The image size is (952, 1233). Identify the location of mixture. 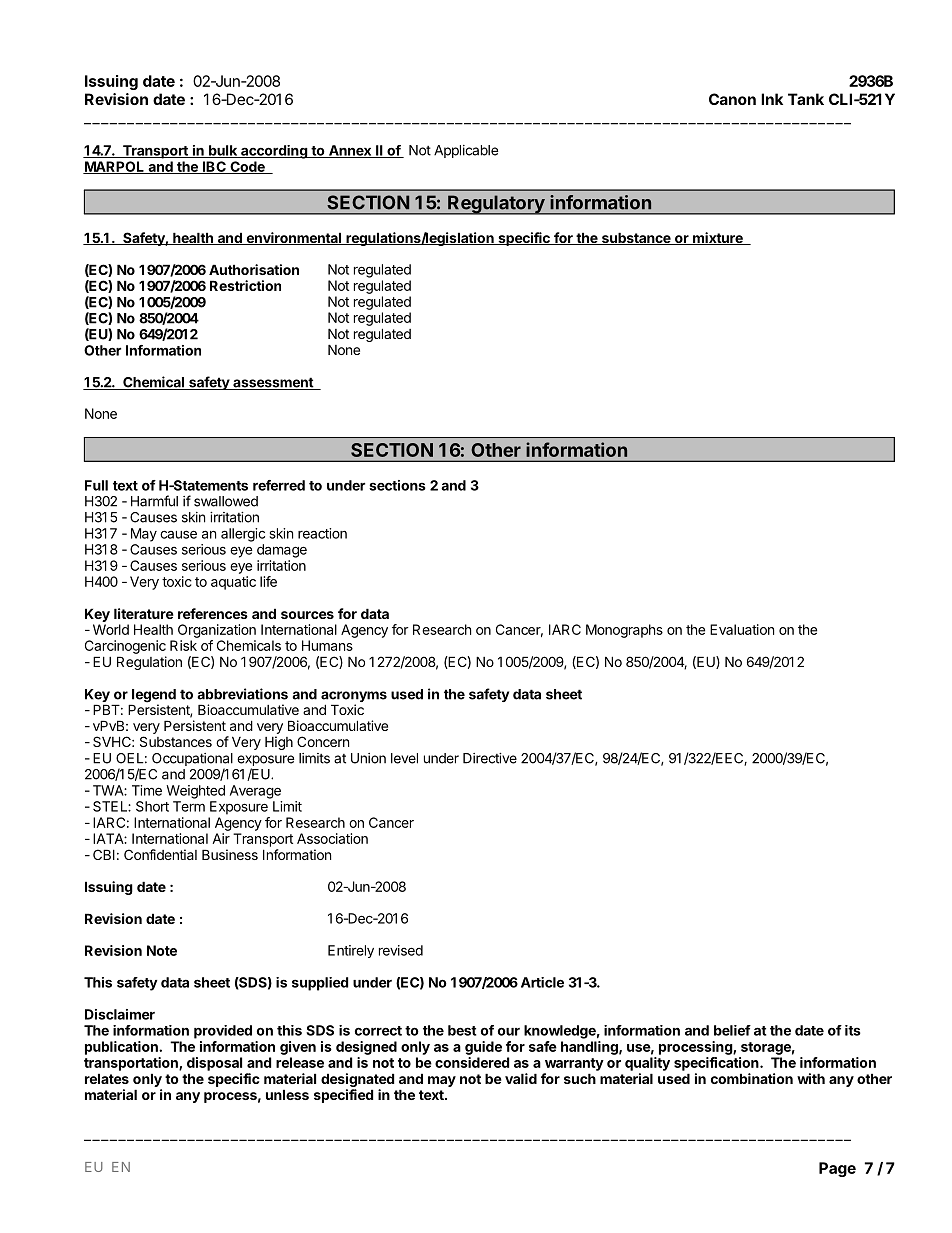
(718, 238).
